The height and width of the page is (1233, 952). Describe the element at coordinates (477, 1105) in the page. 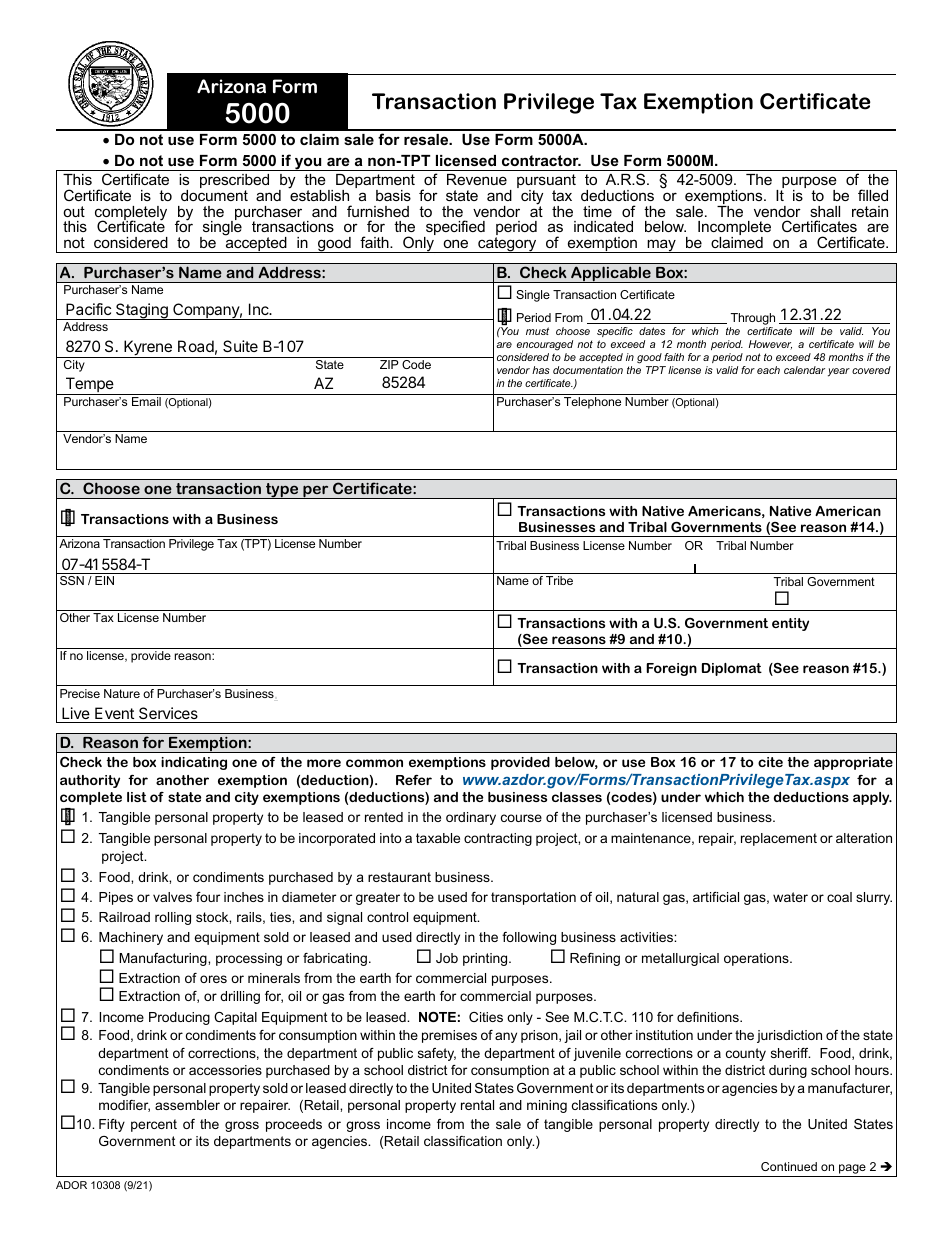

I see `rental` at that location.
